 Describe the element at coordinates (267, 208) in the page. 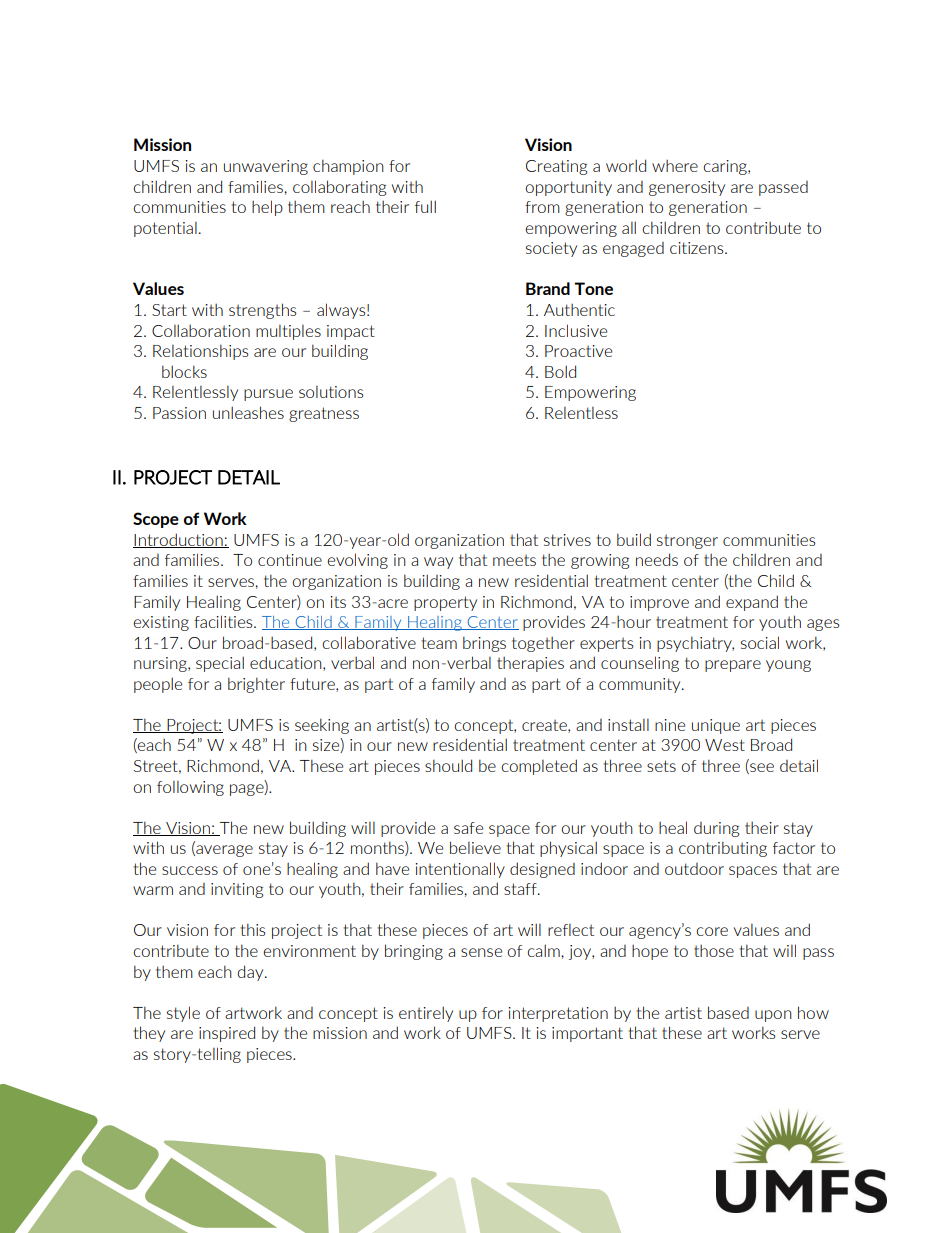

I see `help` at that location.
